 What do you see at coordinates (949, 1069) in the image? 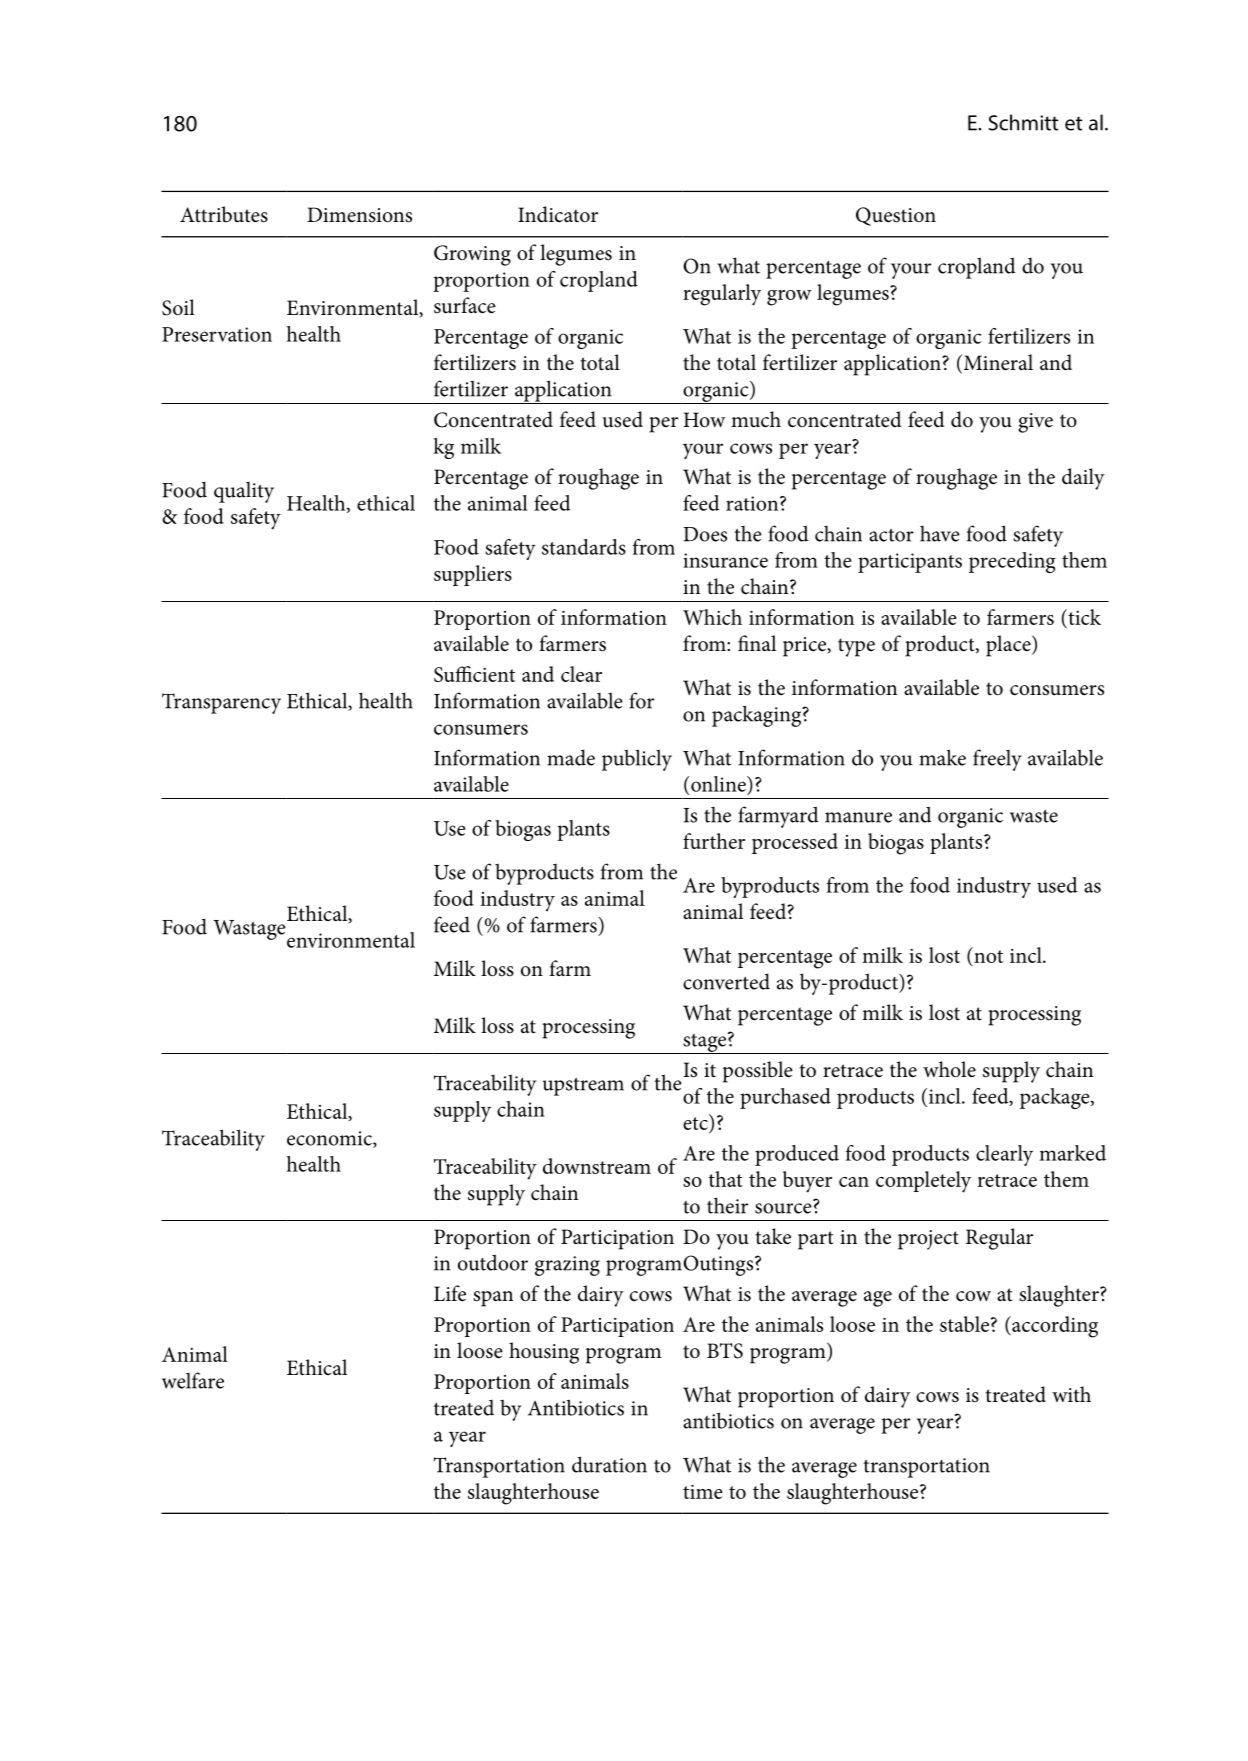
I see `whole` at bounding box center [949, 1069].
